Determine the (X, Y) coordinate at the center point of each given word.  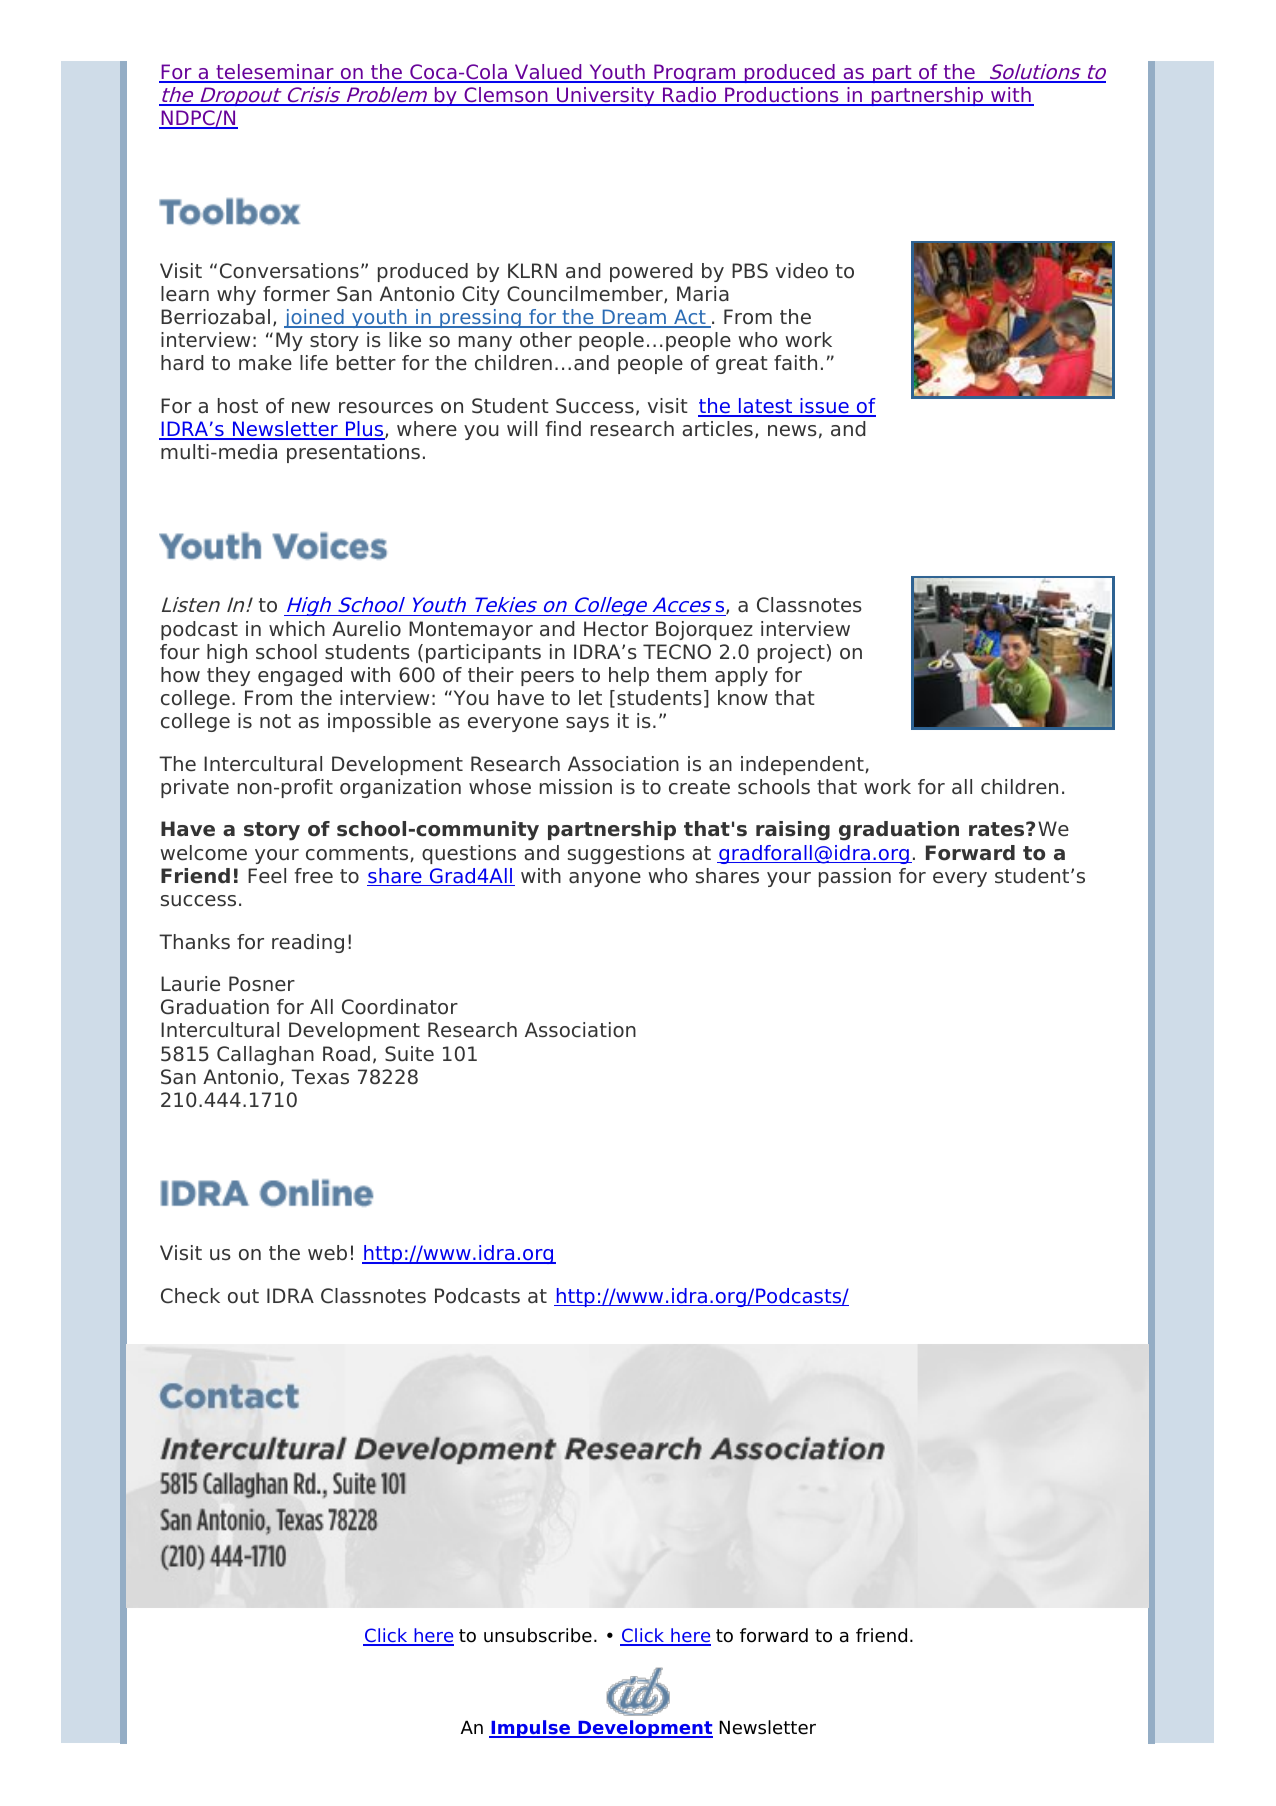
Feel (267, 876)
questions (469, 854)
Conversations (289, 271)
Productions (782, 96)
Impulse (530, 1729)
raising (793, 831)
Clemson (506, 96)
